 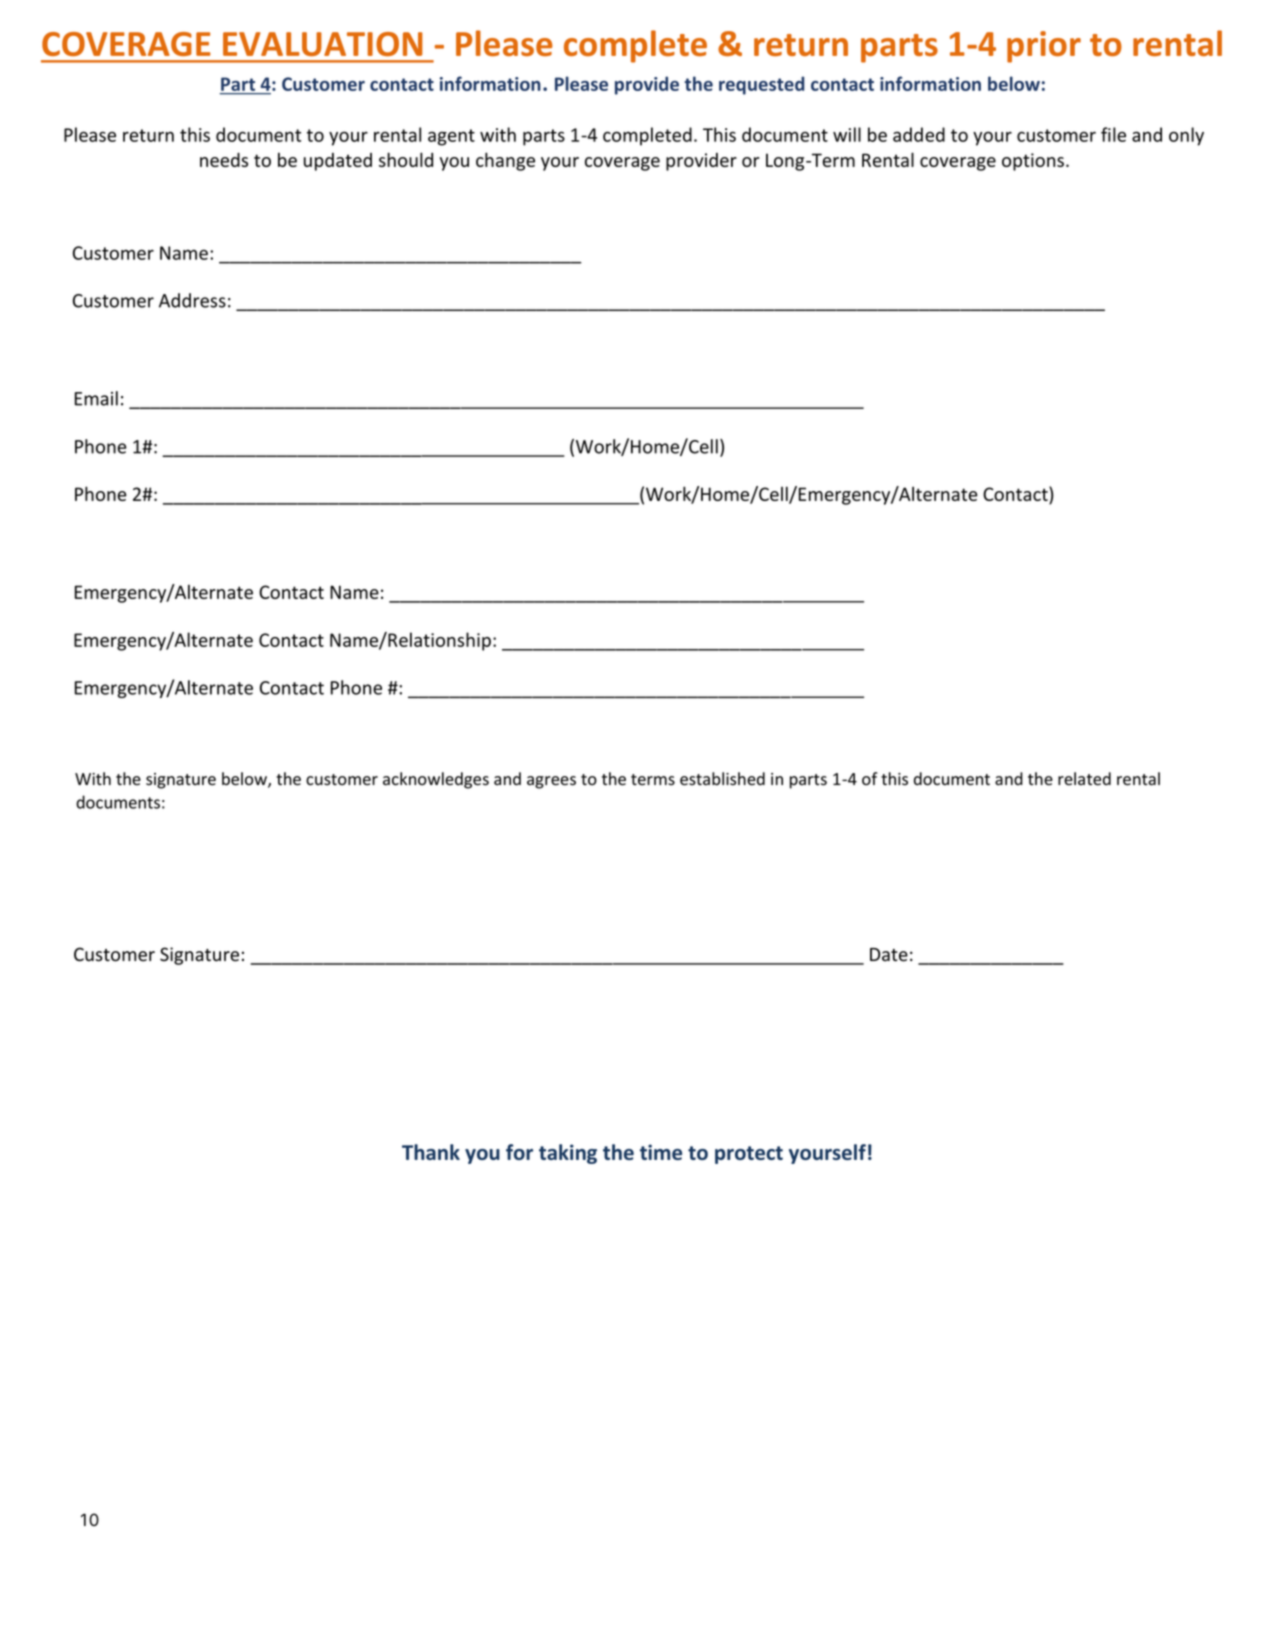 What do you see at coordinates (436, 780) in the document?
I see `acknowledges` at bounding box center [436, 780].
